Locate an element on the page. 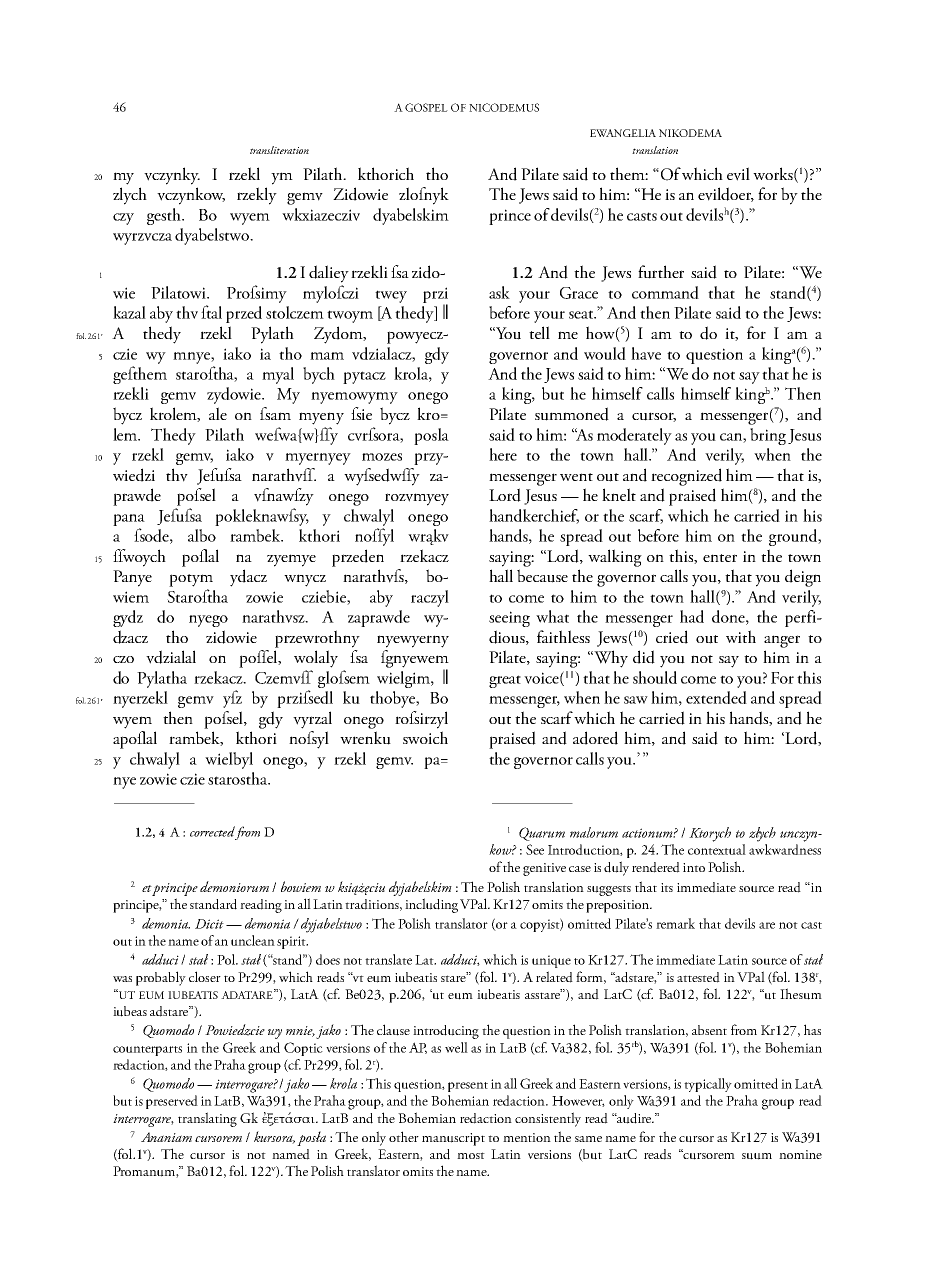 The width and height of the page is (929, 1288). seeing is located at coordinates (509, 619).
